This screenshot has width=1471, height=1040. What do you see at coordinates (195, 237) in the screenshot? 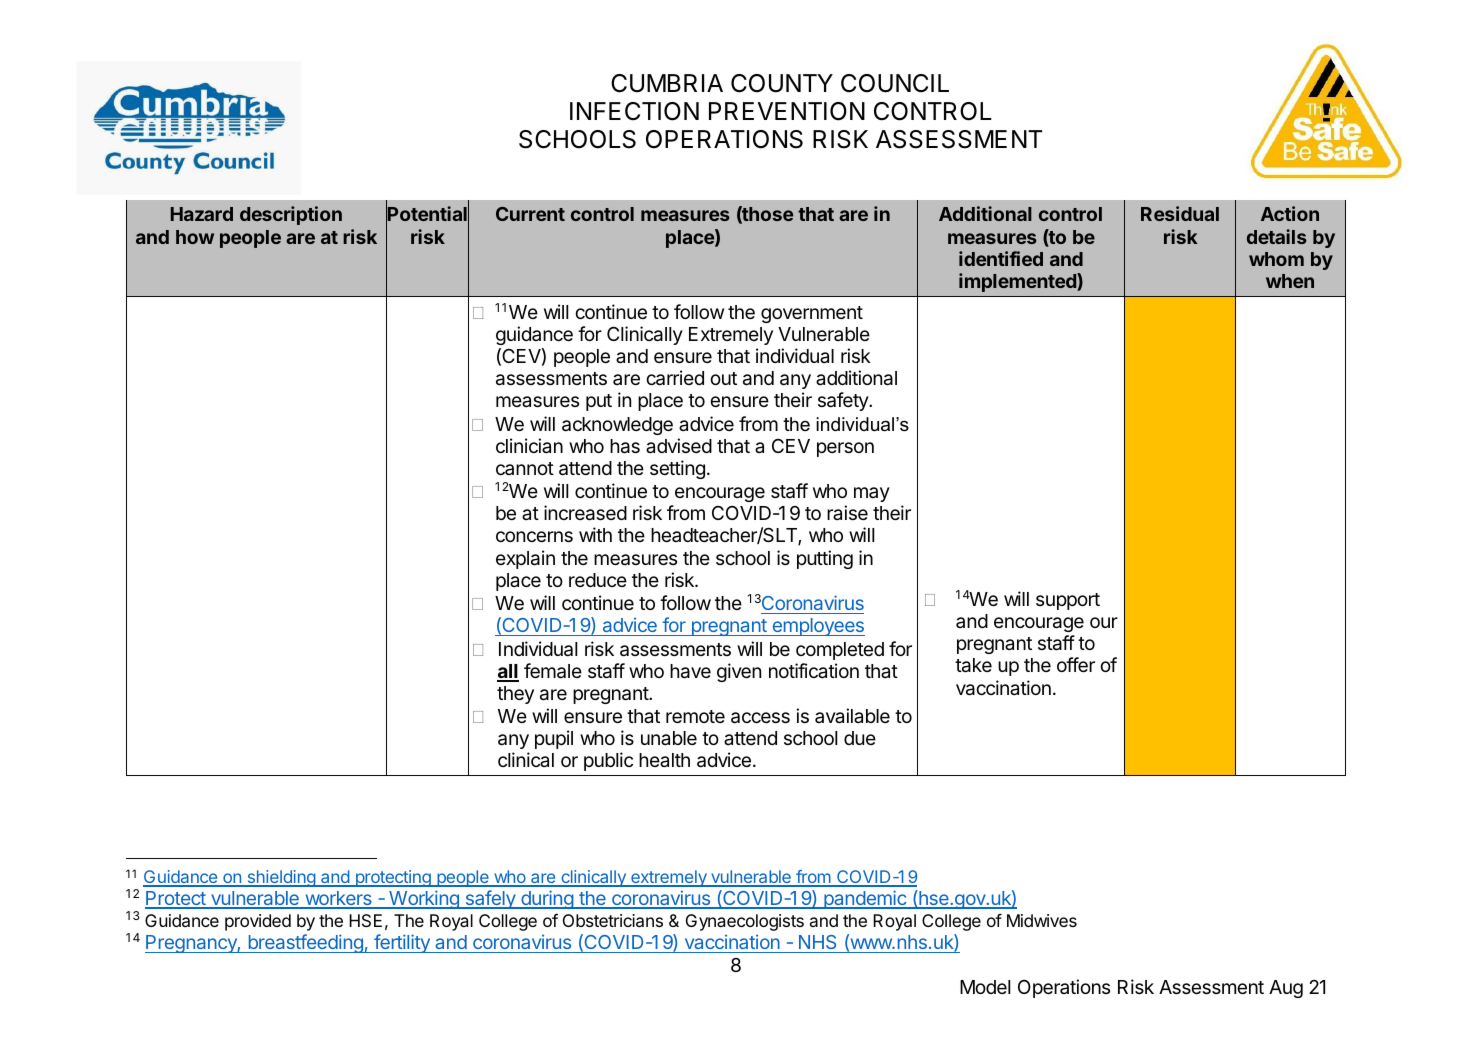
I see `how` at bounding box center [195, 237].
